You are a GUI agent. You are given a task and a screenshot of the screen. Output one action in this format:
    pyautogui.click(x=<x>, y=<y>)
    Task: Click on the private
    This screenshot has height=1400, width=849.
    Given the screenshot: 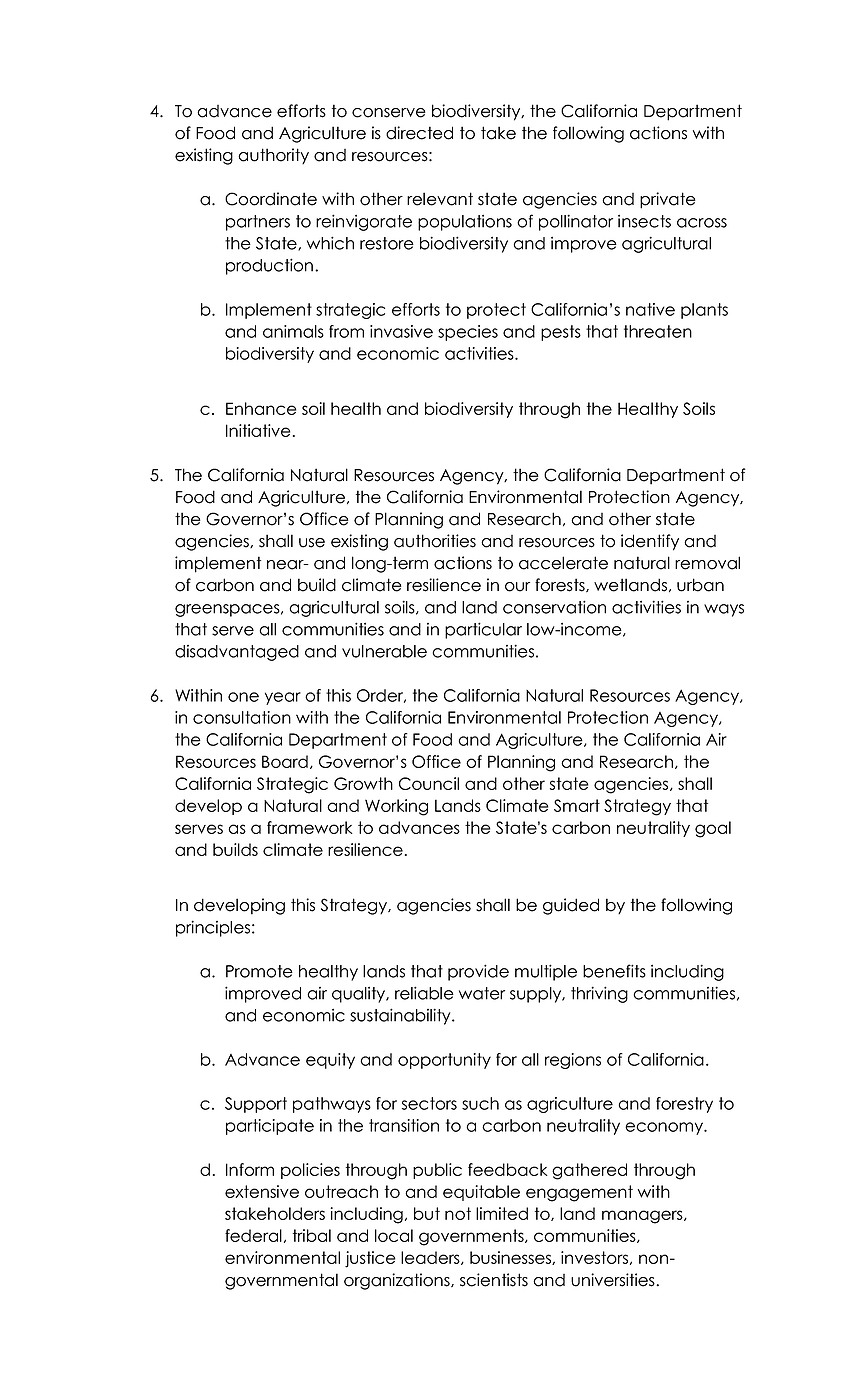 What is the action you would take?
    pyautogui.click(x=668, y=200)
